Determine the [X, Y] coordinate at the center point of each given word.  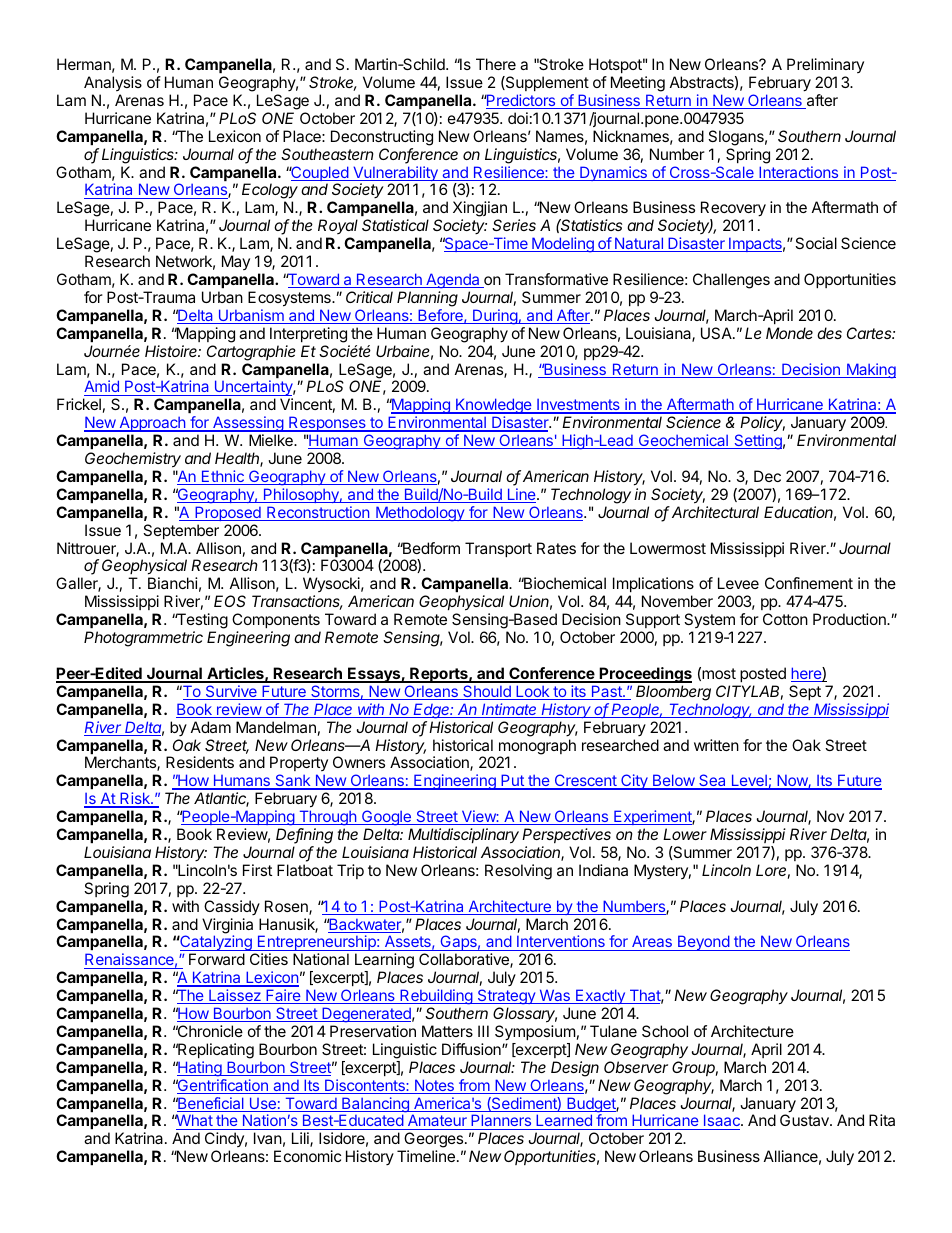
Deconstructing [382, 138]
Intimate [510, 710]
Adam [211, 727]
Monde [789, 333]
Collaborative [465, 960]
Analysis [113, 83]
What [195, 1122]
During [495, 317]
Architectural [715, 512]
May [236, 262]
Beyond [703, 943]
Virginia [227, 927]
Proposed [228, 513]
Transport [498, 549]
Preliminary [825, 67]
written [716, 745]
